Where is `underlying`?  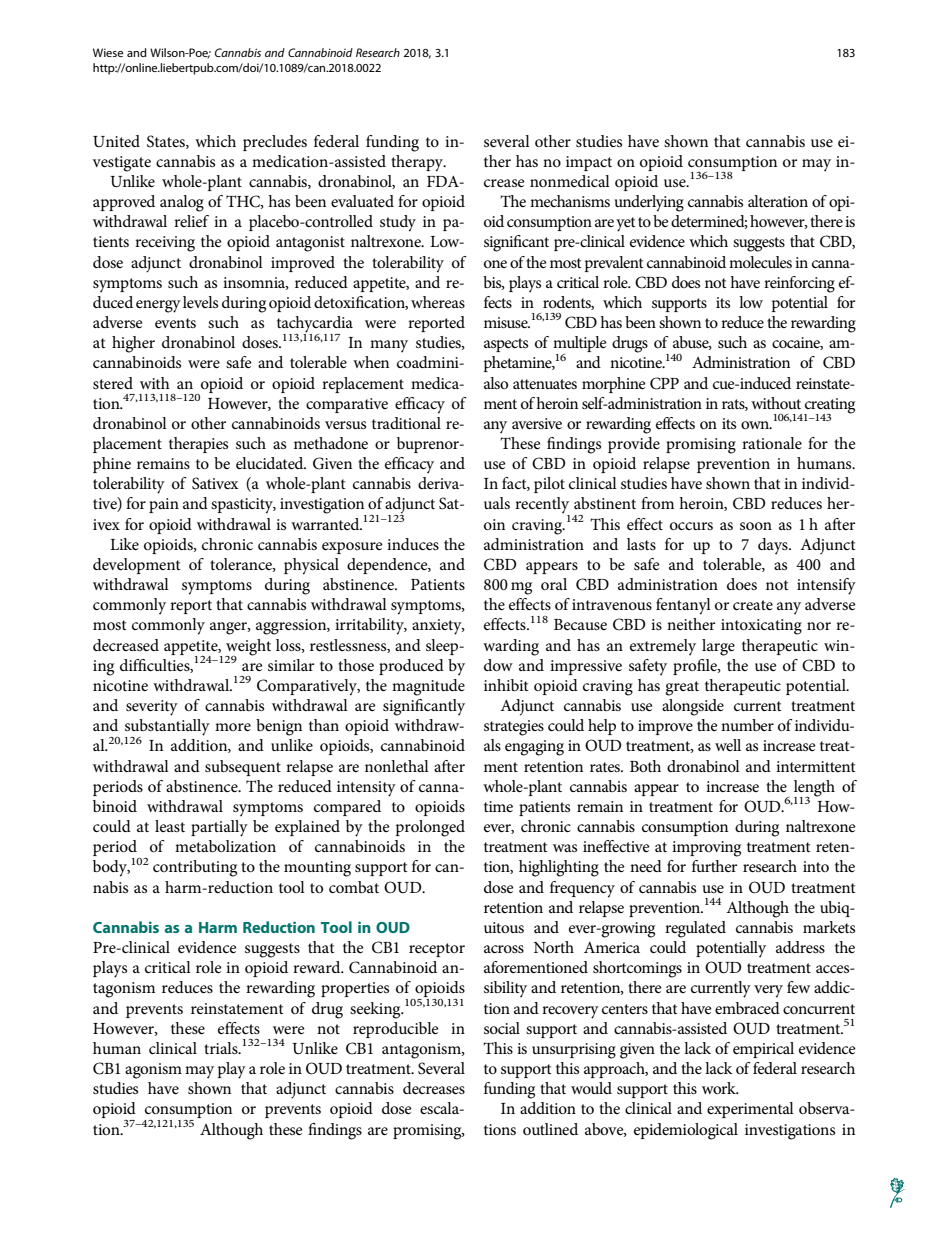
underlying is located at coordinates (649, 203).
